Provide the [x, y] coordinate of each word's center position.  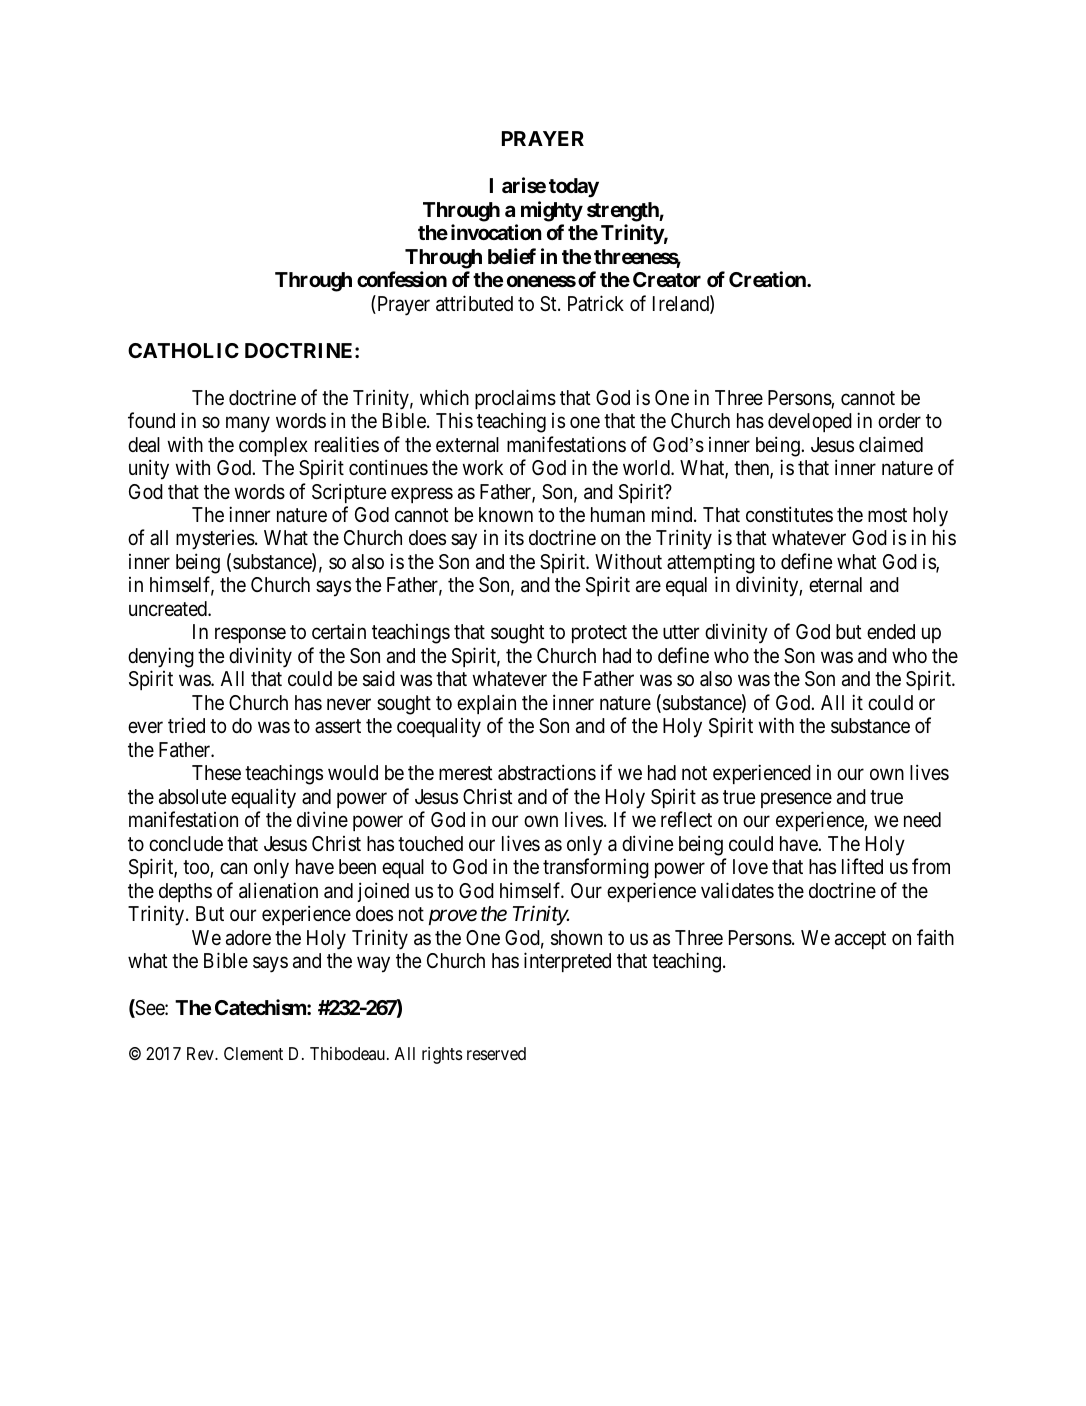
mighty [552, 211]
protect [599, 634]
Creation [768, 279]
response [250, 635]
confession [402, 279]
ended [891, 632]
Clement [253, 1053]
